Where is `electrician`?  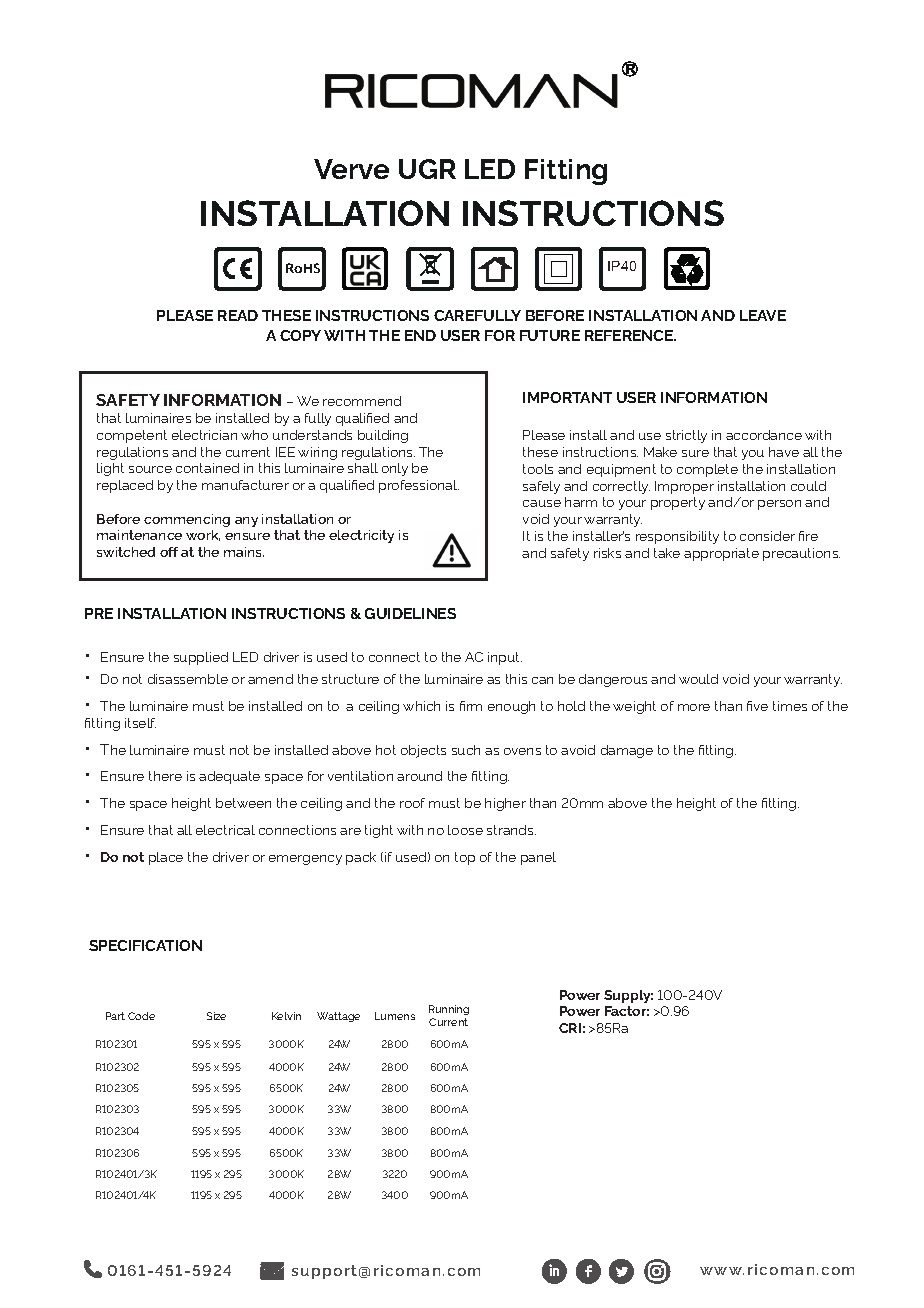
electrician is located at coordinates (204, 435).
